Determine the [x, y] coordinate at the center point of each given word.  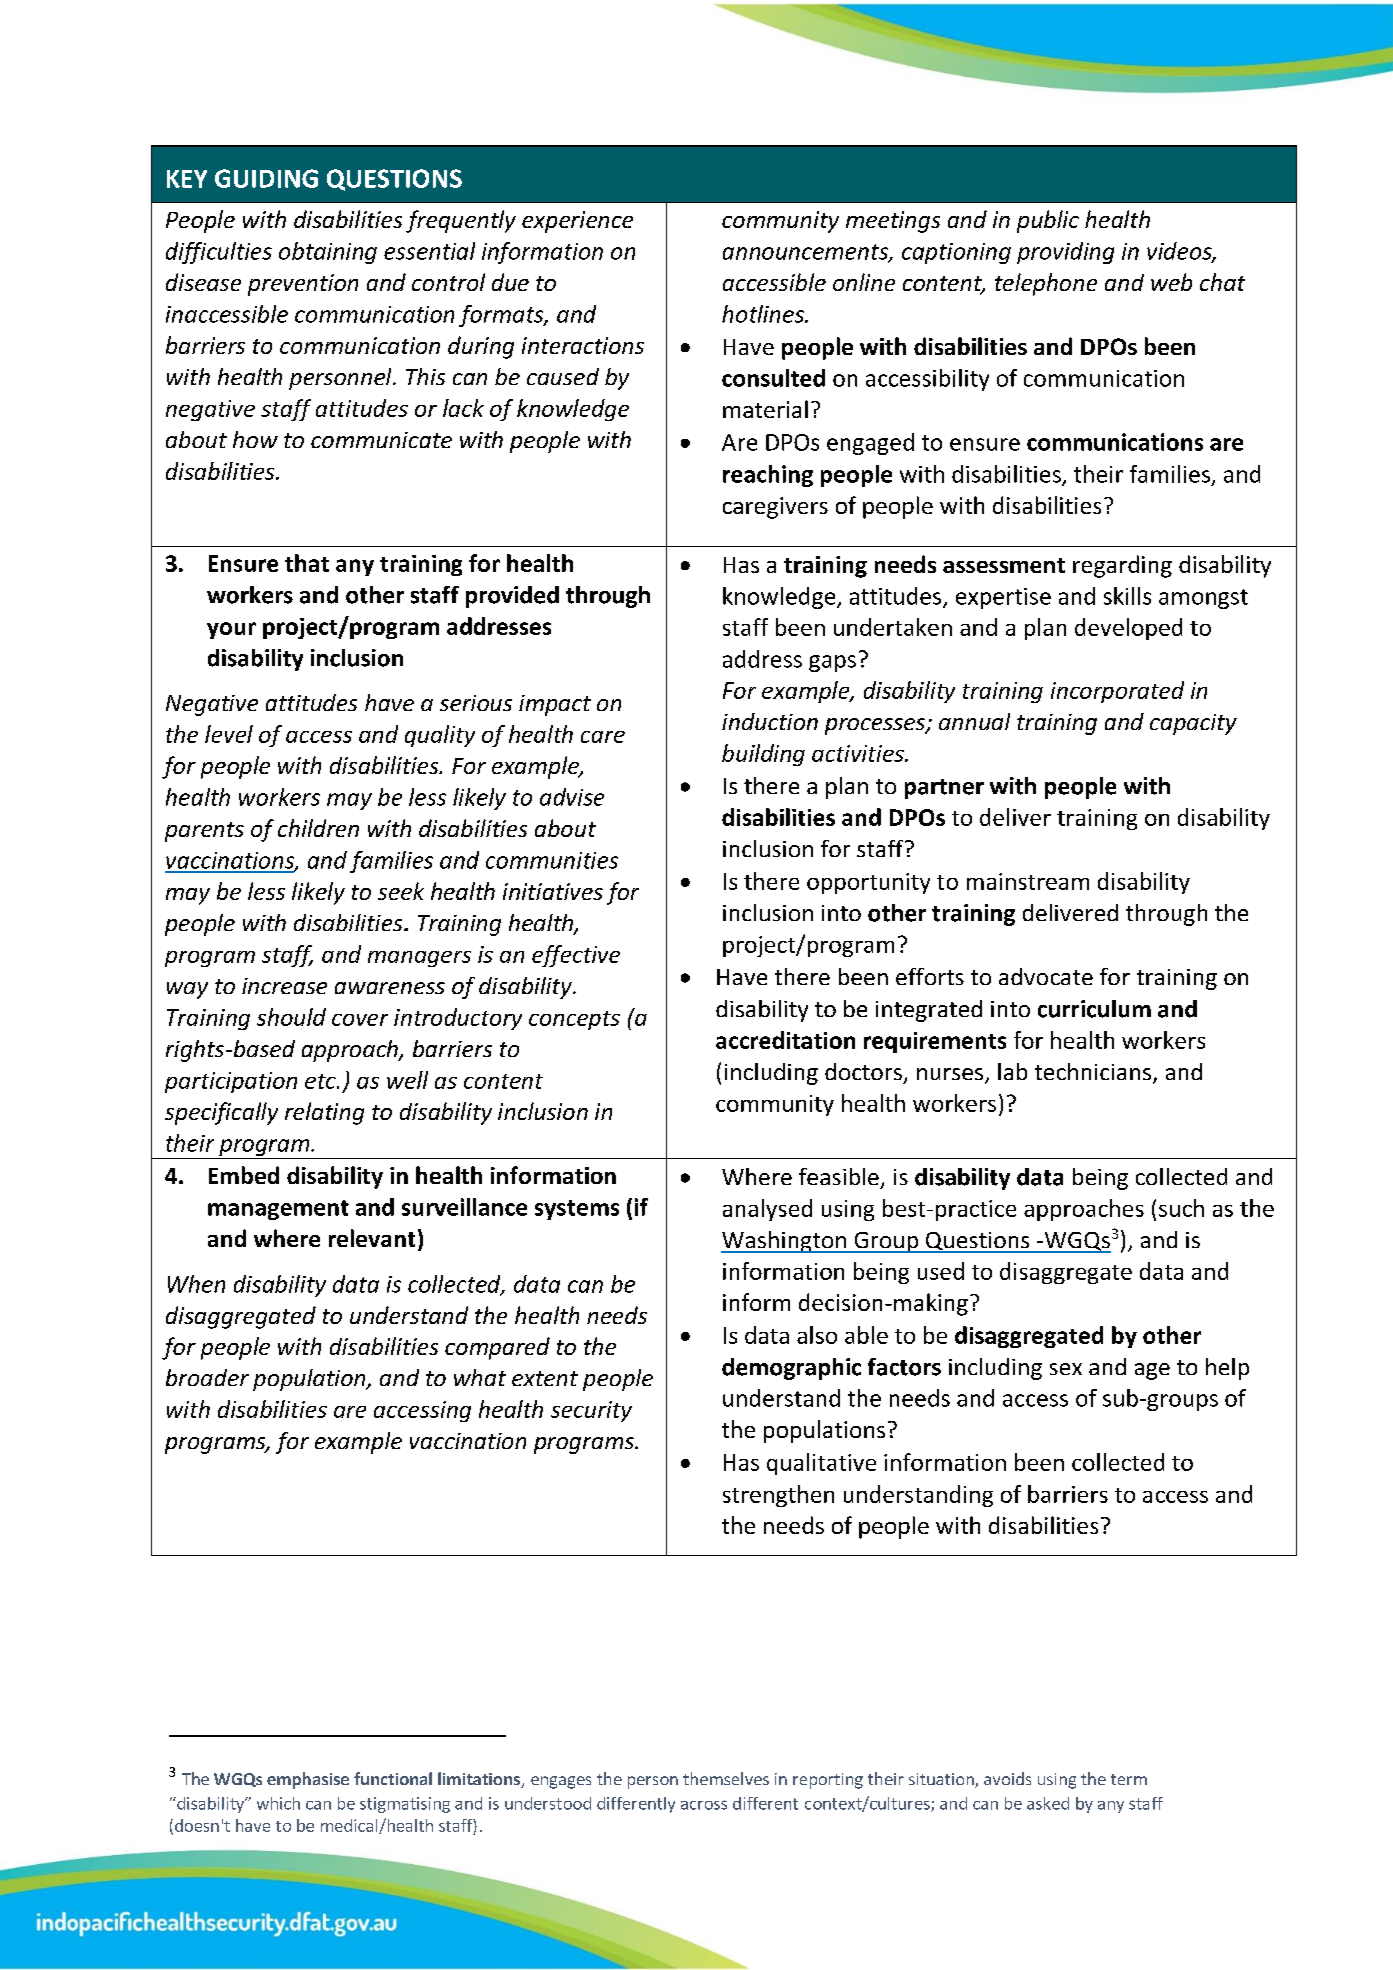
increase [284, 986]
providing [1065, 253]
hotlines [764, 314]
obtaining [328, 253]
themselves [726, 1778]
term [1129, 1779]
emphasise [308, 1780]
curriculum [1094, 1009]
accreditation [785, 1040]
